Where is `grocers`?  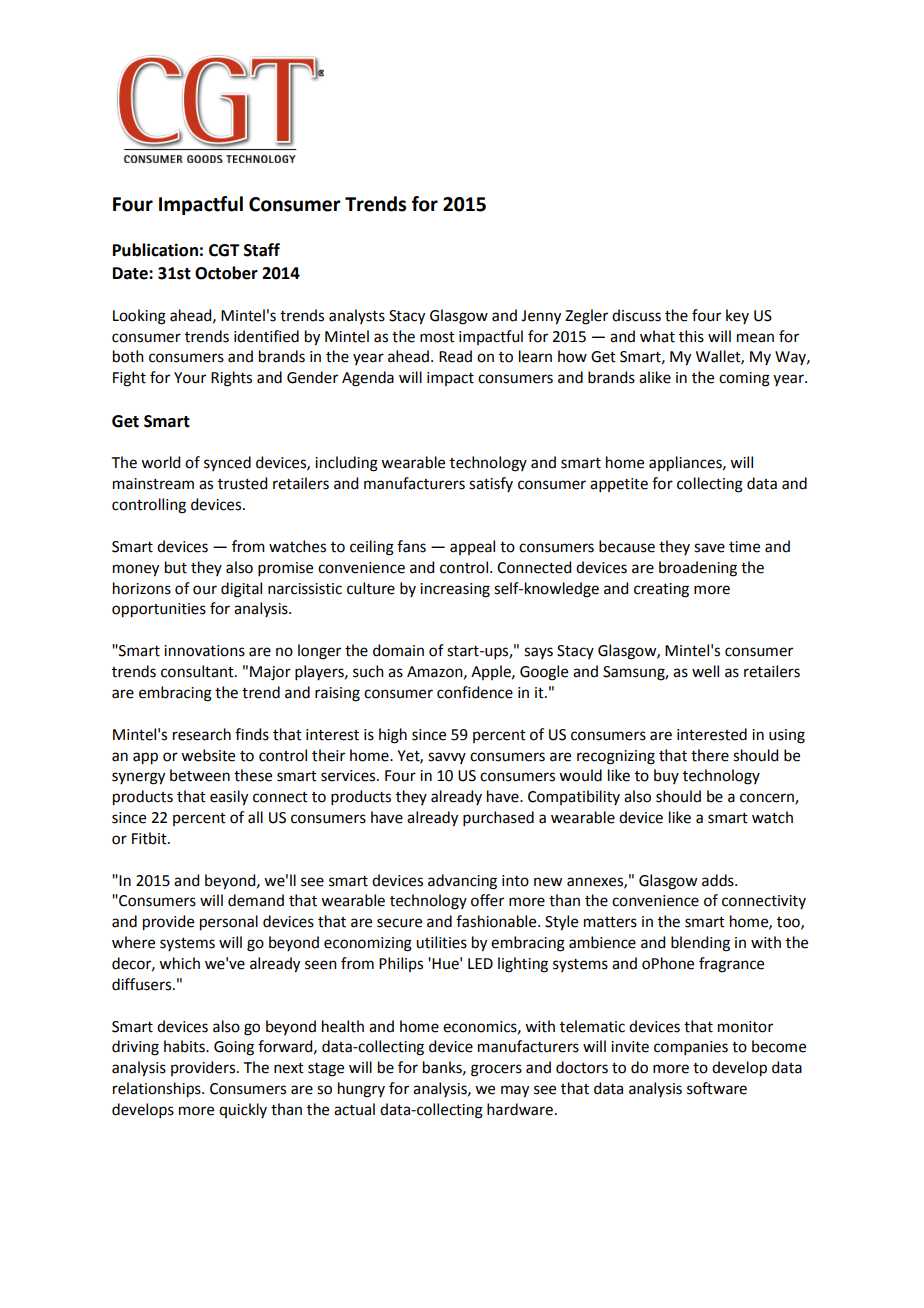 grocers is located at coordinates (496, 1070).
